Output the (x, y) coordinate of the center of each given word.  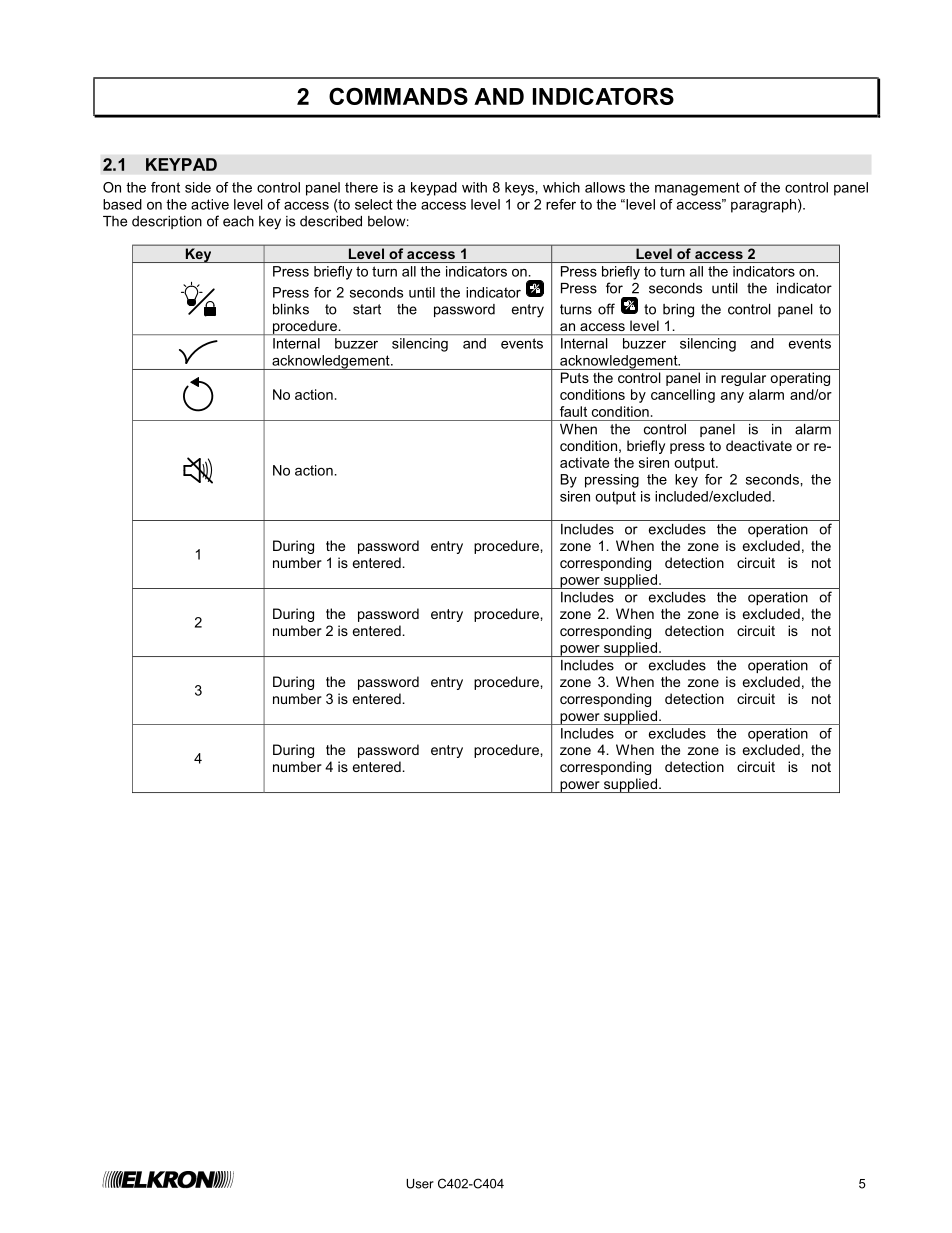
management (697, 189)
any (732, 397)
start (367, 309)
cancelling (683, 396)
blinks (291, 309)
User (420, 1184)
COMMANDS (398, 96)
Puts (575, 377)
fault (573, 411)
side (198, 187)
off (606, 309)
